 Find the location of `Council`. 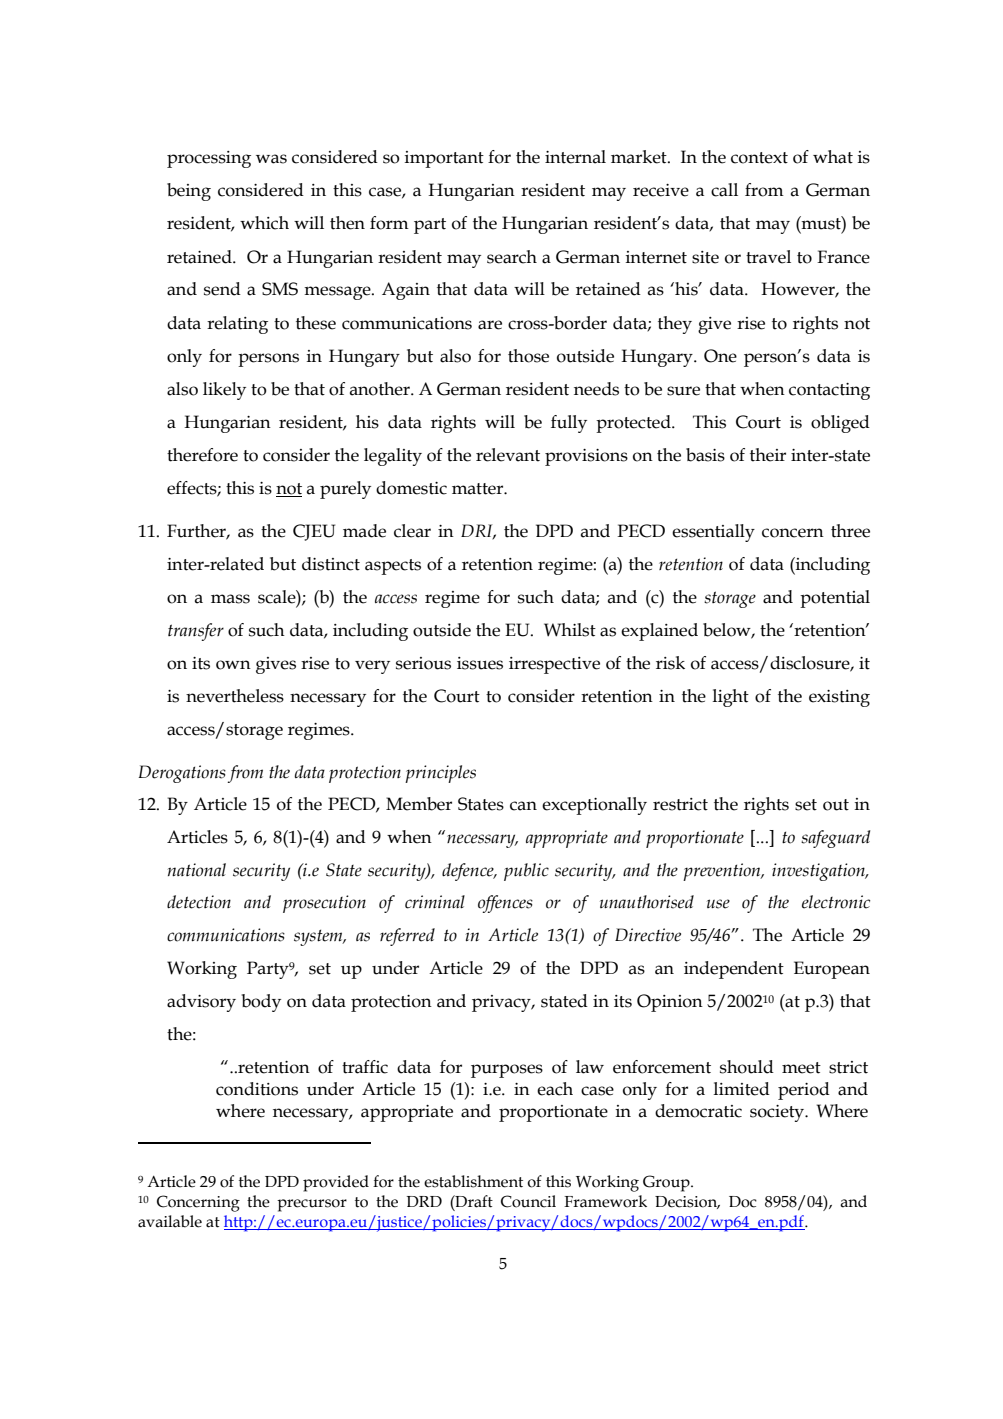

Council is located at coordinates (528, 1201).
